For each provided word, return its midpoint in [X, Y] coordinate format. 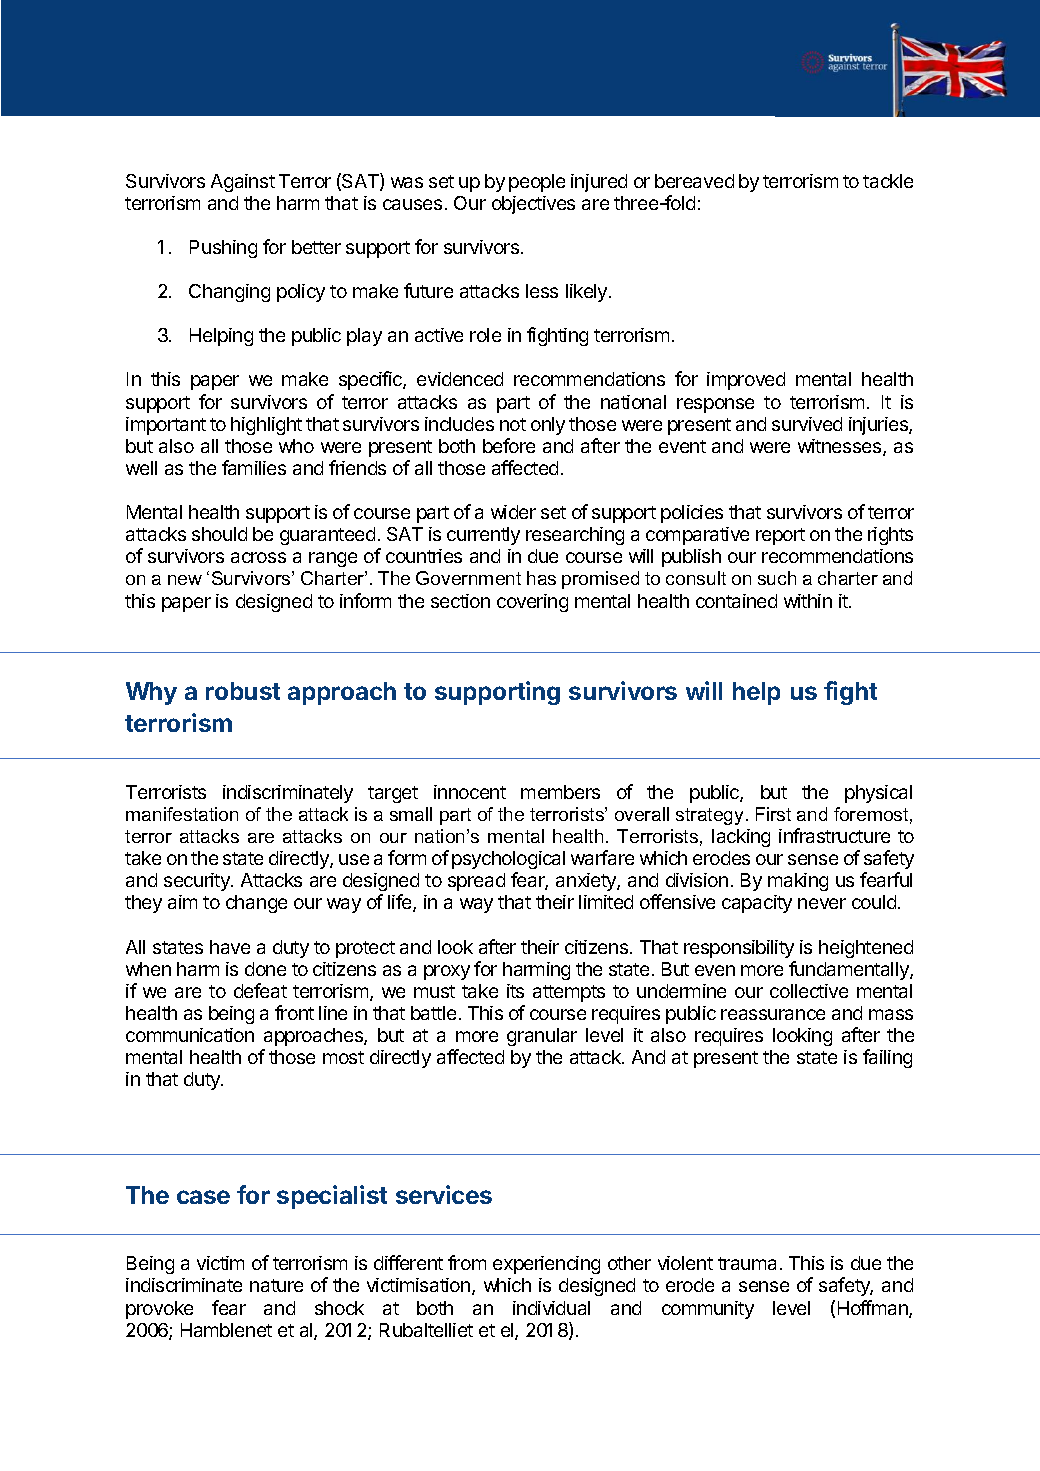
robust [243, 691]
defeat [260, 990]
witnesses [841, 447]
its [515, 991]
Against [243, 183]
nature [276, 1285]
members [560, 792]
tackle [888, 181]
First [773, 814]
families [254, 467]
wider [513, 512]
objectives [533, 205]
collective [809, 991]
